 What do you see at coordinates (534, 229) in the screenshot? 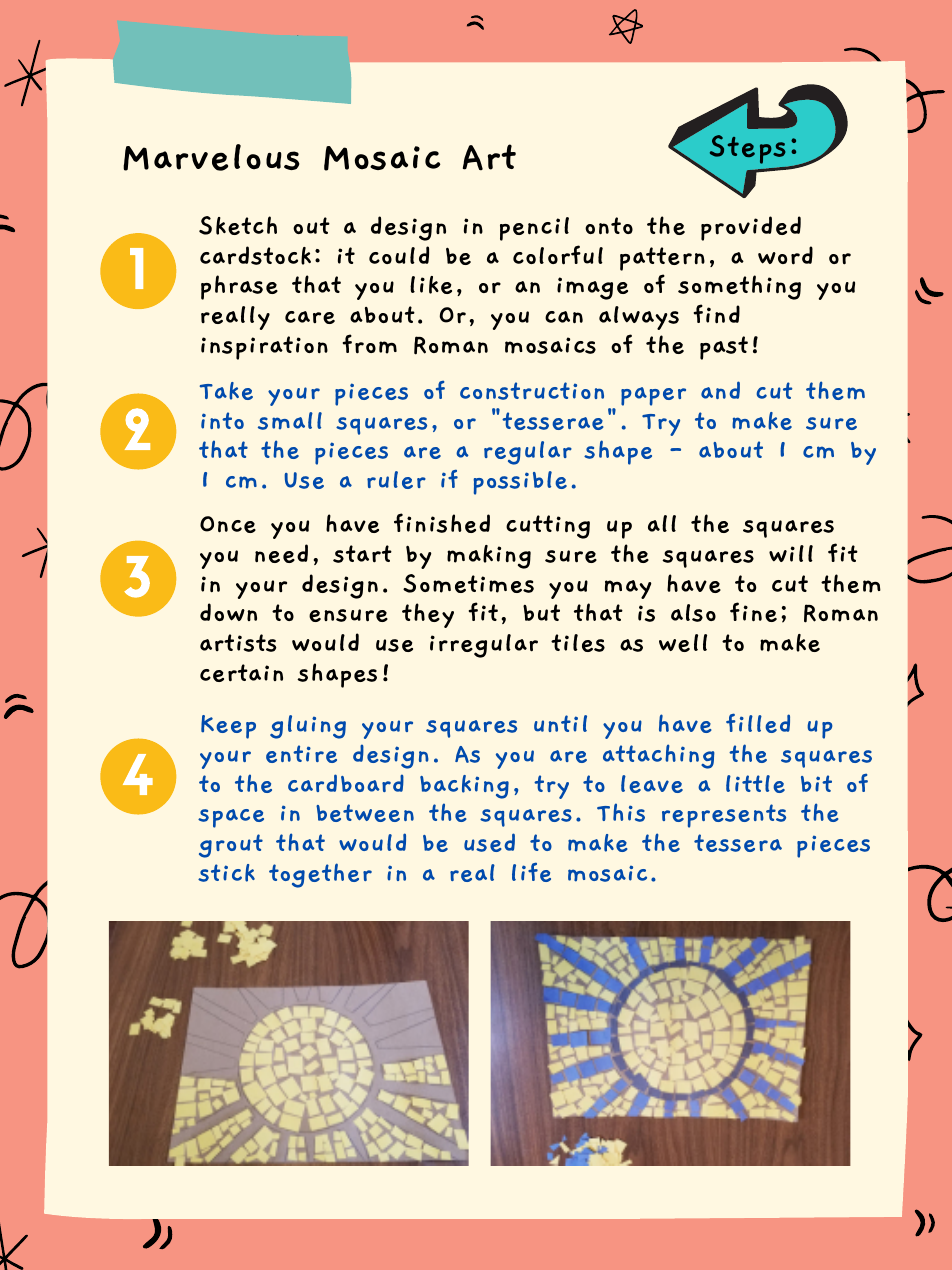
I see `pencil` at bounding box center [534, 229].
